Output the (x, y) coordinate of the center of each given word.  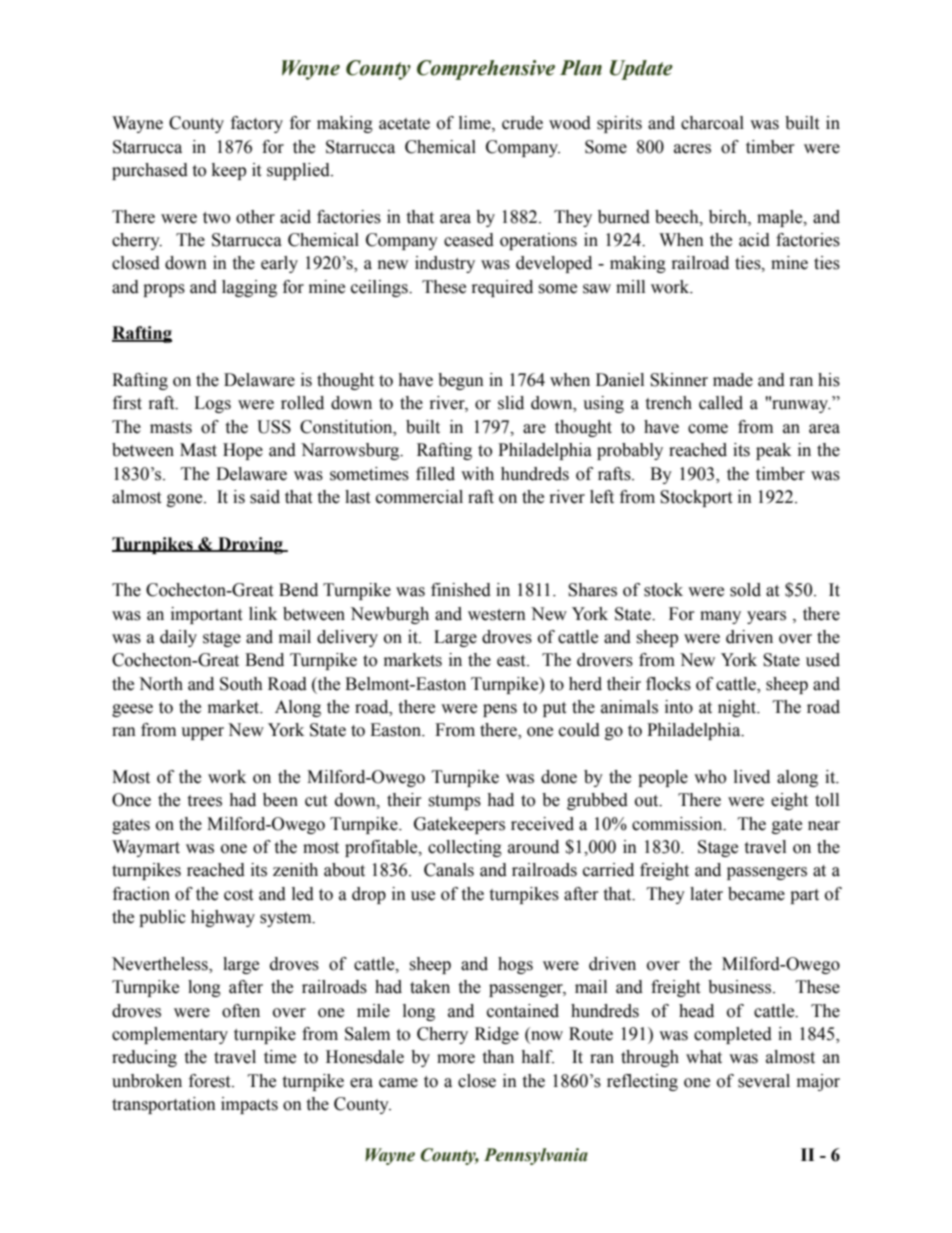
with (477, 474)
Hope (243, 451)
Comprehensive (486, 70)
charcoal (712, 123)
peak (773, 451)
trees (204, 801)
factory (257, 124)
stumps (454, 802)
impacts (249, 1105)
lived (752, 777)
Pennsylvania (536, 1156)
